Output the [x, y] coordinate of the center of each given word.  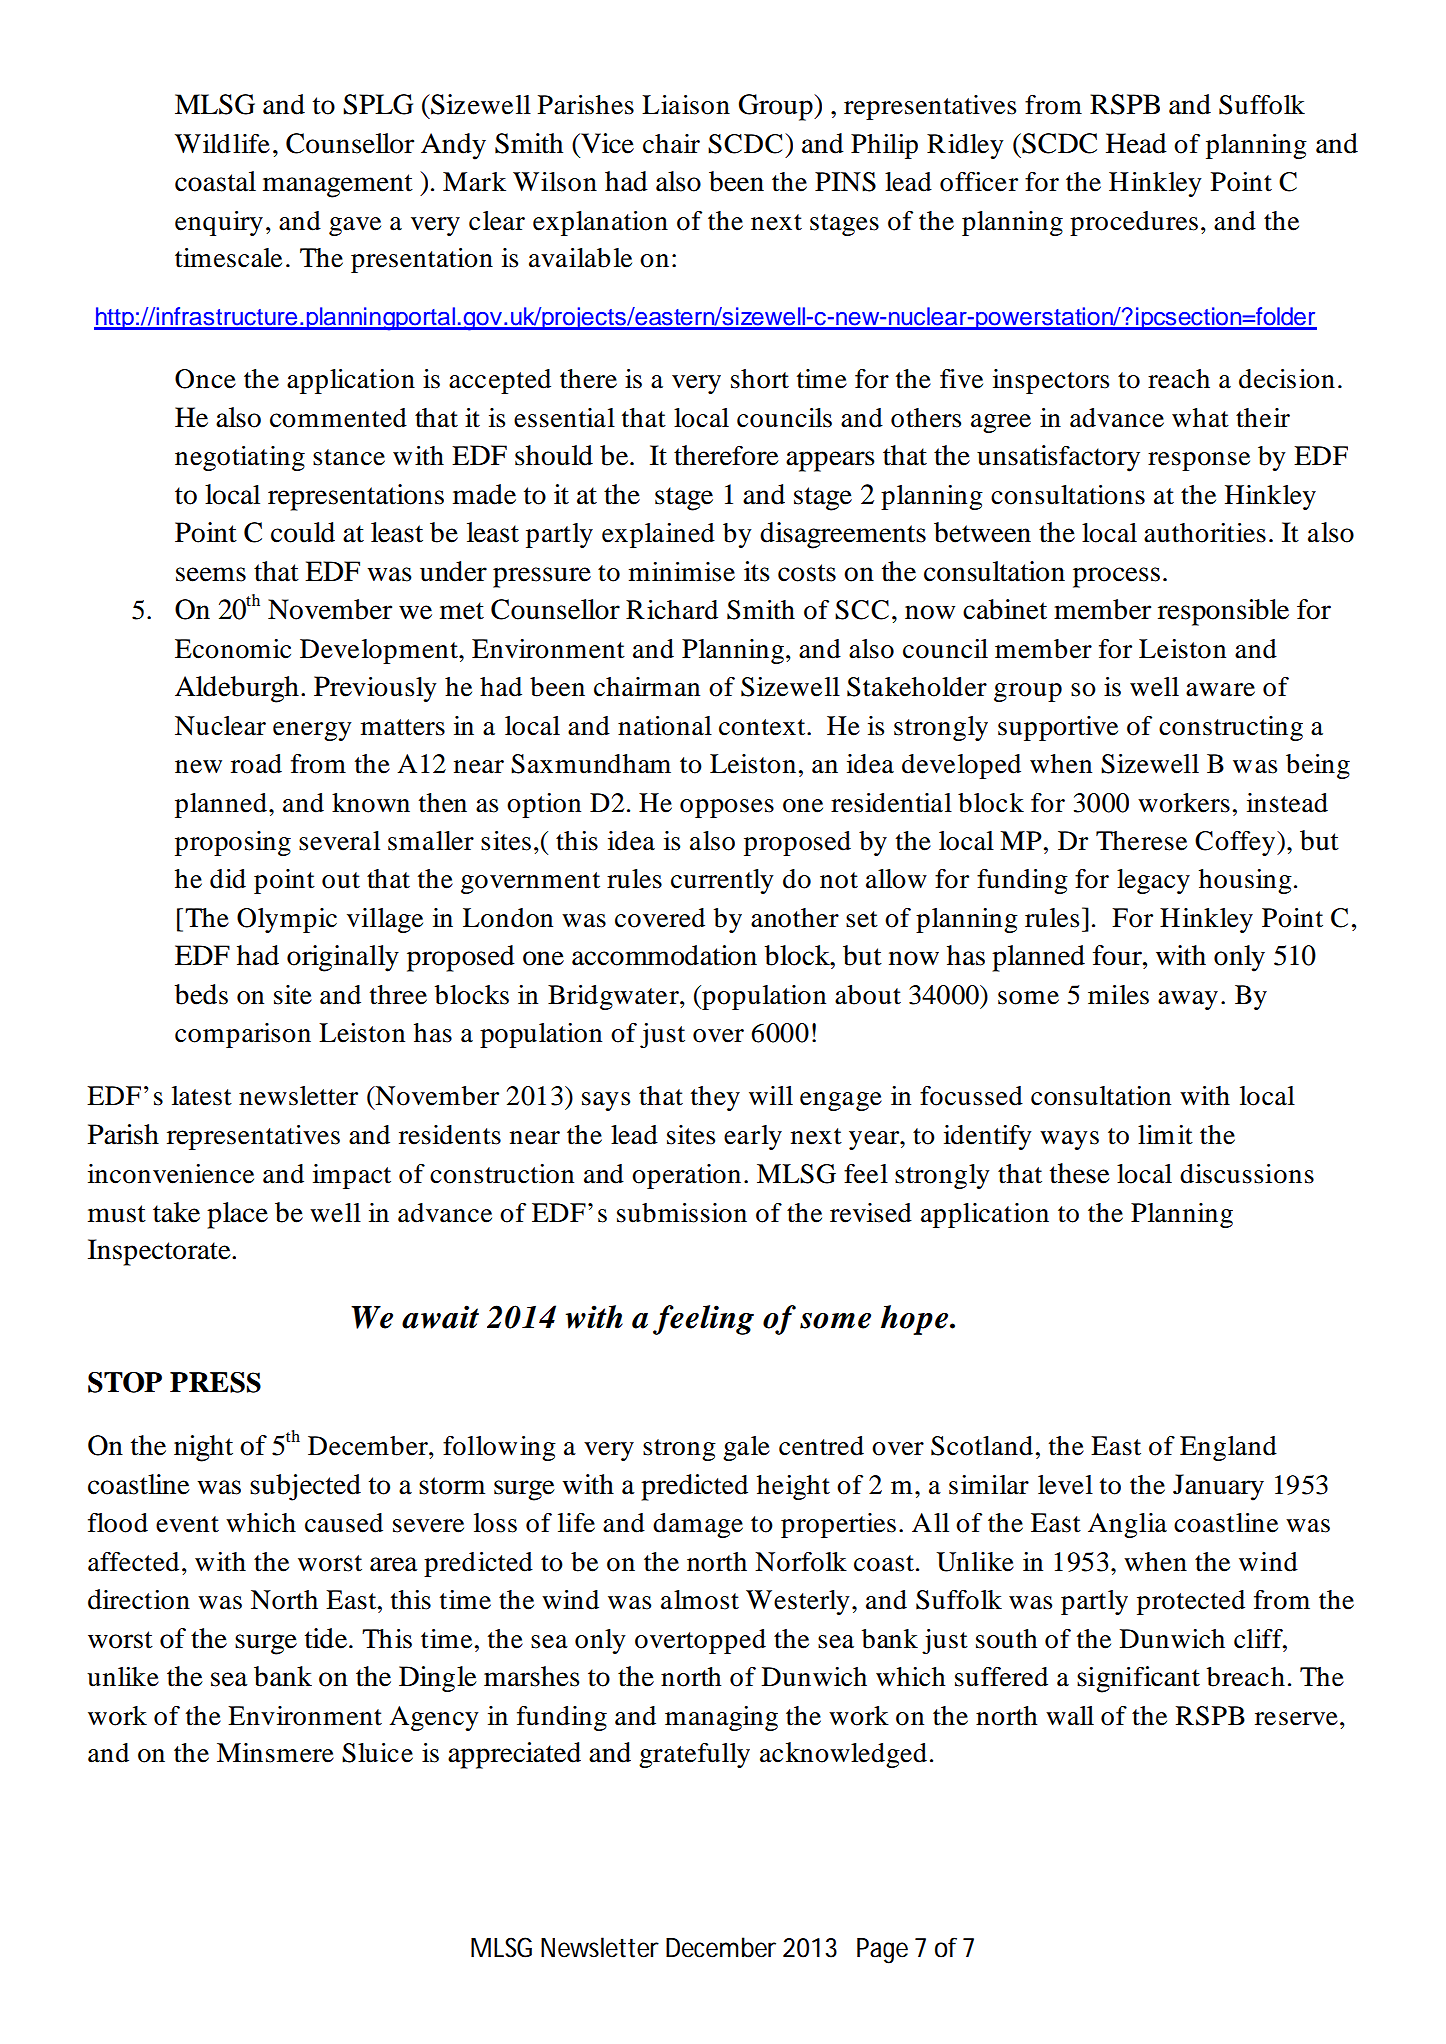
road [256, 764]
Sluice [377, 1753]
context [763, 727]
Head [1136, 143]
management [338, 186]
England [1228, 1448]
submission [682, 1213]
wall [1070, 1716]
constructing [1231, 728]
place [237, 1215]
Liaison [686, 105]
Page [882, 1951]
